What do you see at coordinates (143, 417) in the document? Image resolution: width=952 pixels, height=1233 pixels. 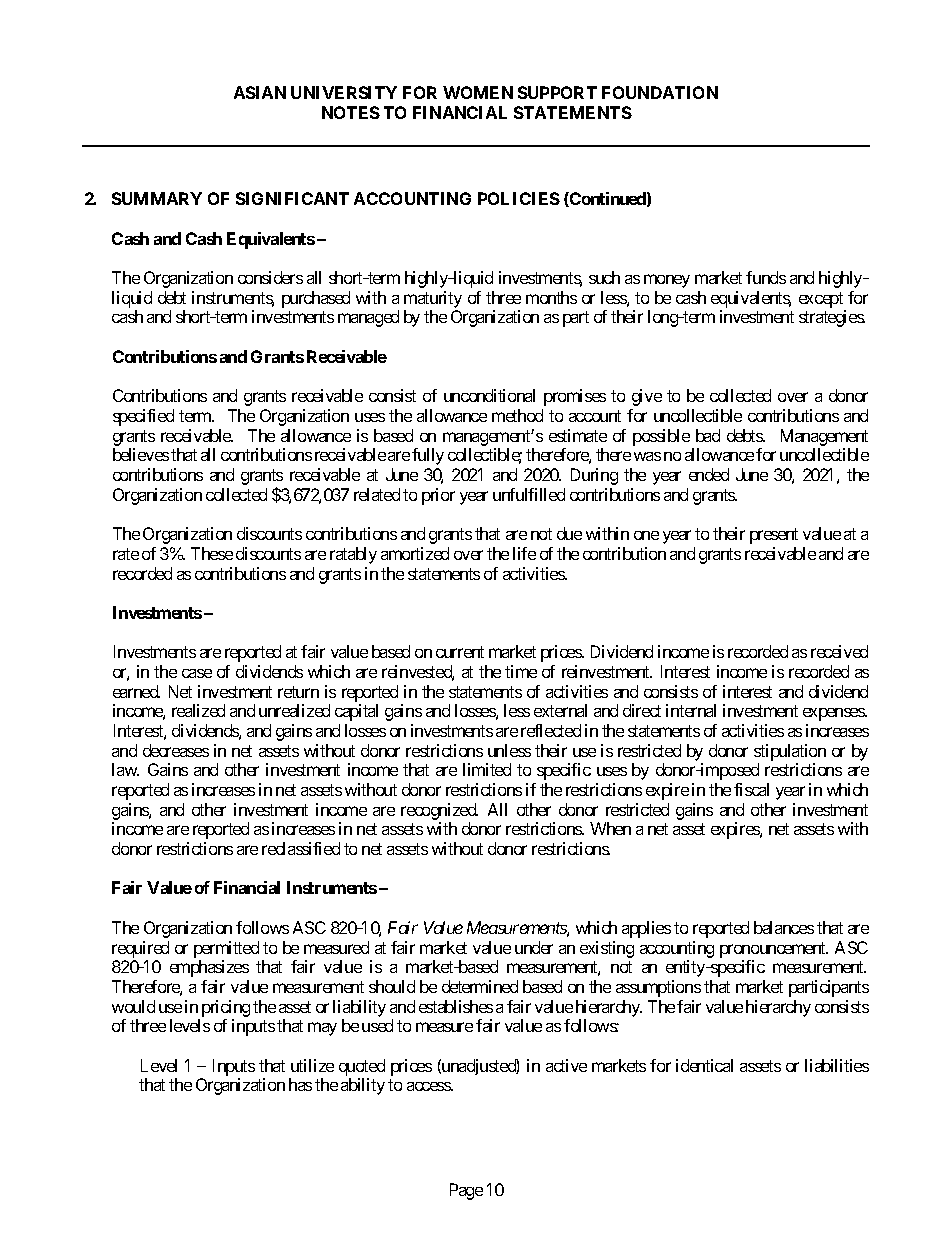 I see `specified` at bounding box center [143, 417].
